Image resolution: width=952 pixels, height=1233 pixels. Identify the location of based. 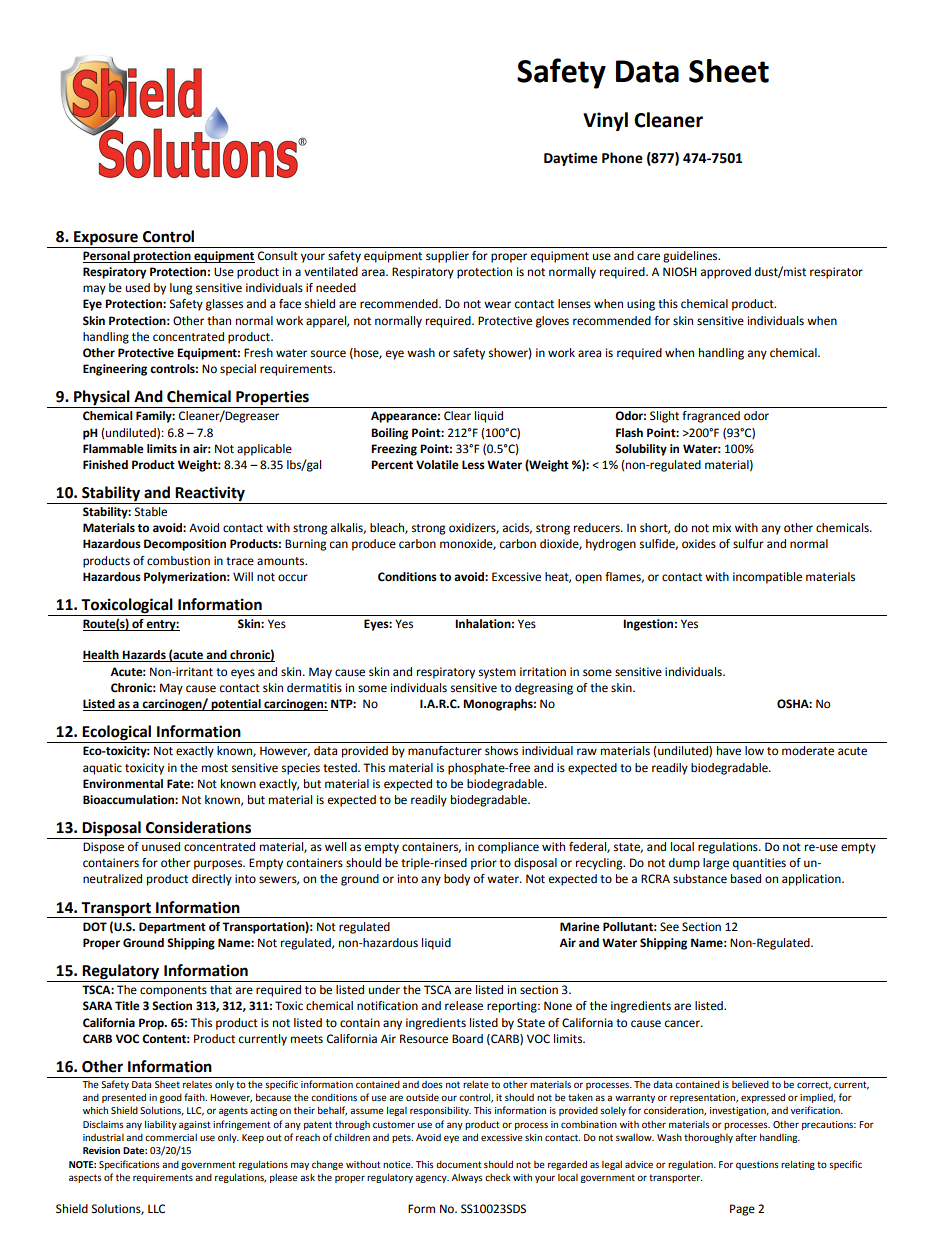
(746, 879).
